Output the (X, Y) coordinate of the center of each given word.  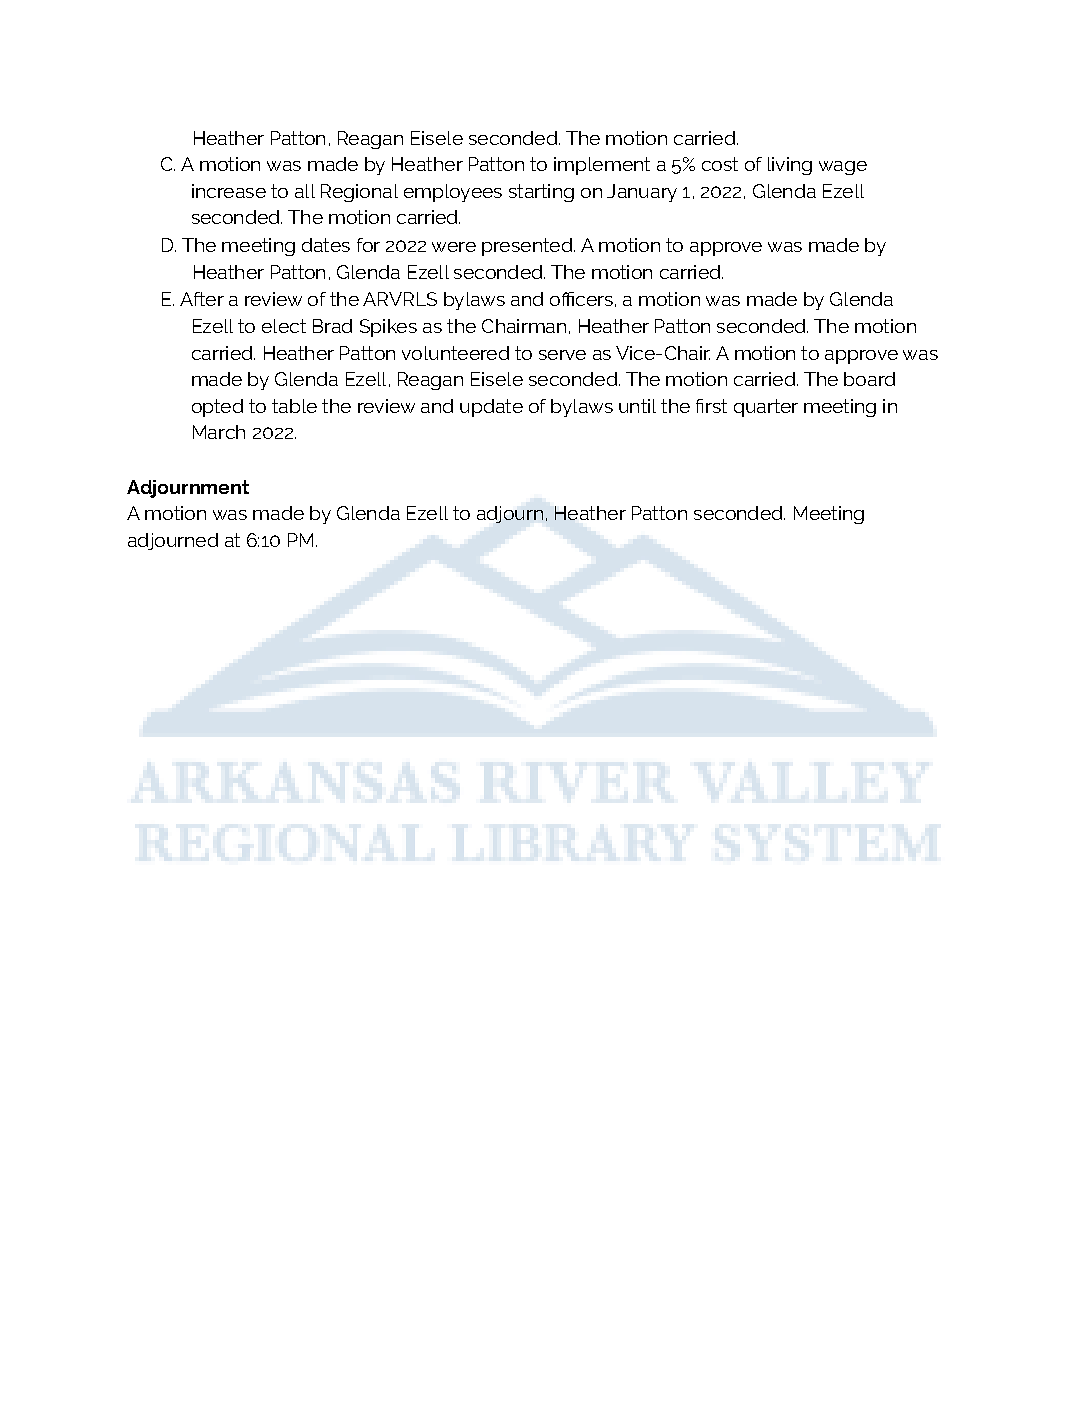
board (869, 379)
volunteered (455, 353)
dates (326, 245)
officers (581, 299)
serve (562, 355)
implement (602, 166)
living (790, 166)
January (642, 193)
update (491, 408)
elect (284, 326)
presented (528, 247)
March (219, 432)
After (202, 299)
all (305, 191)
